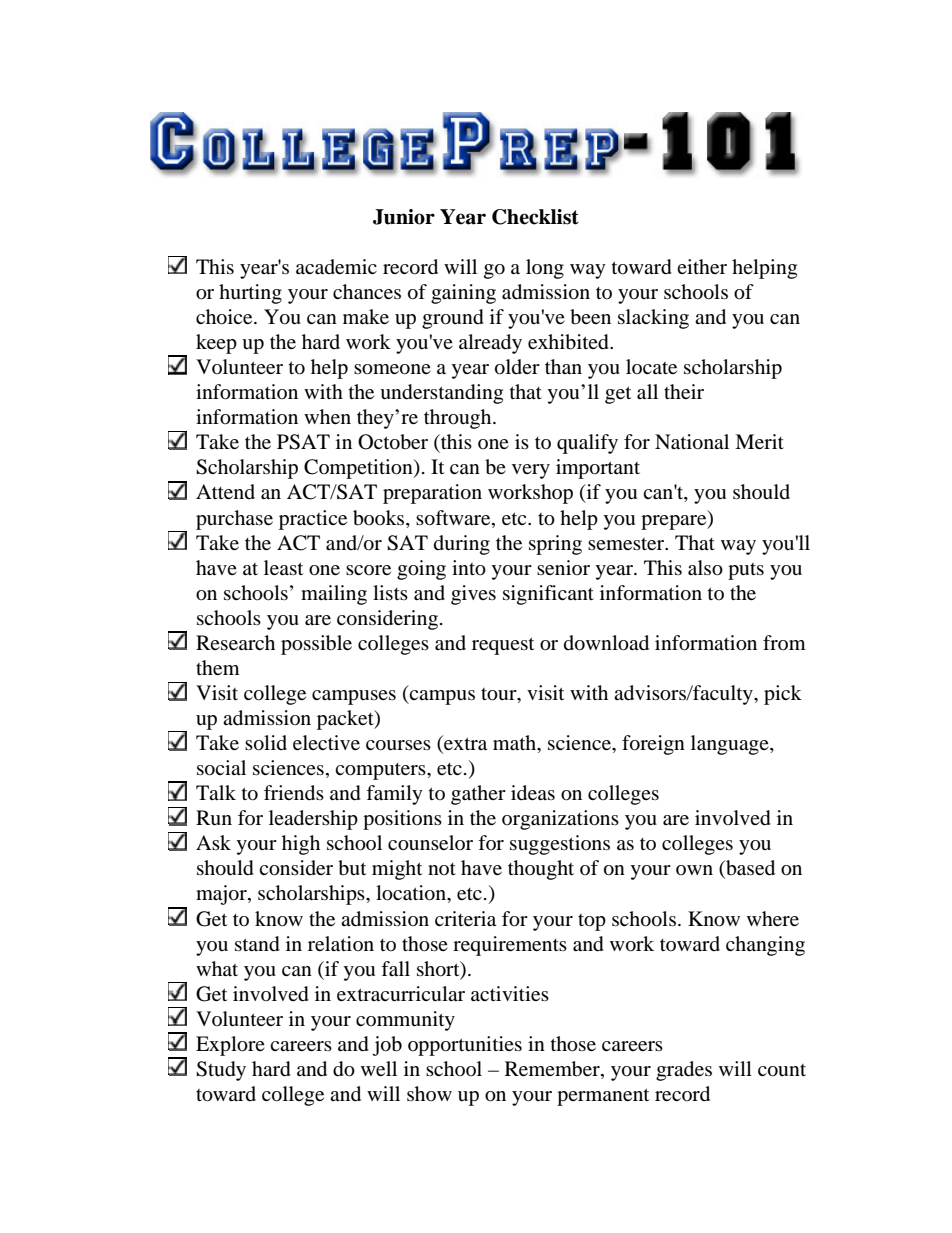  What do you see at coordinates (336, 266) in the page?
I see `academic` at bounding box center [336, 266].
